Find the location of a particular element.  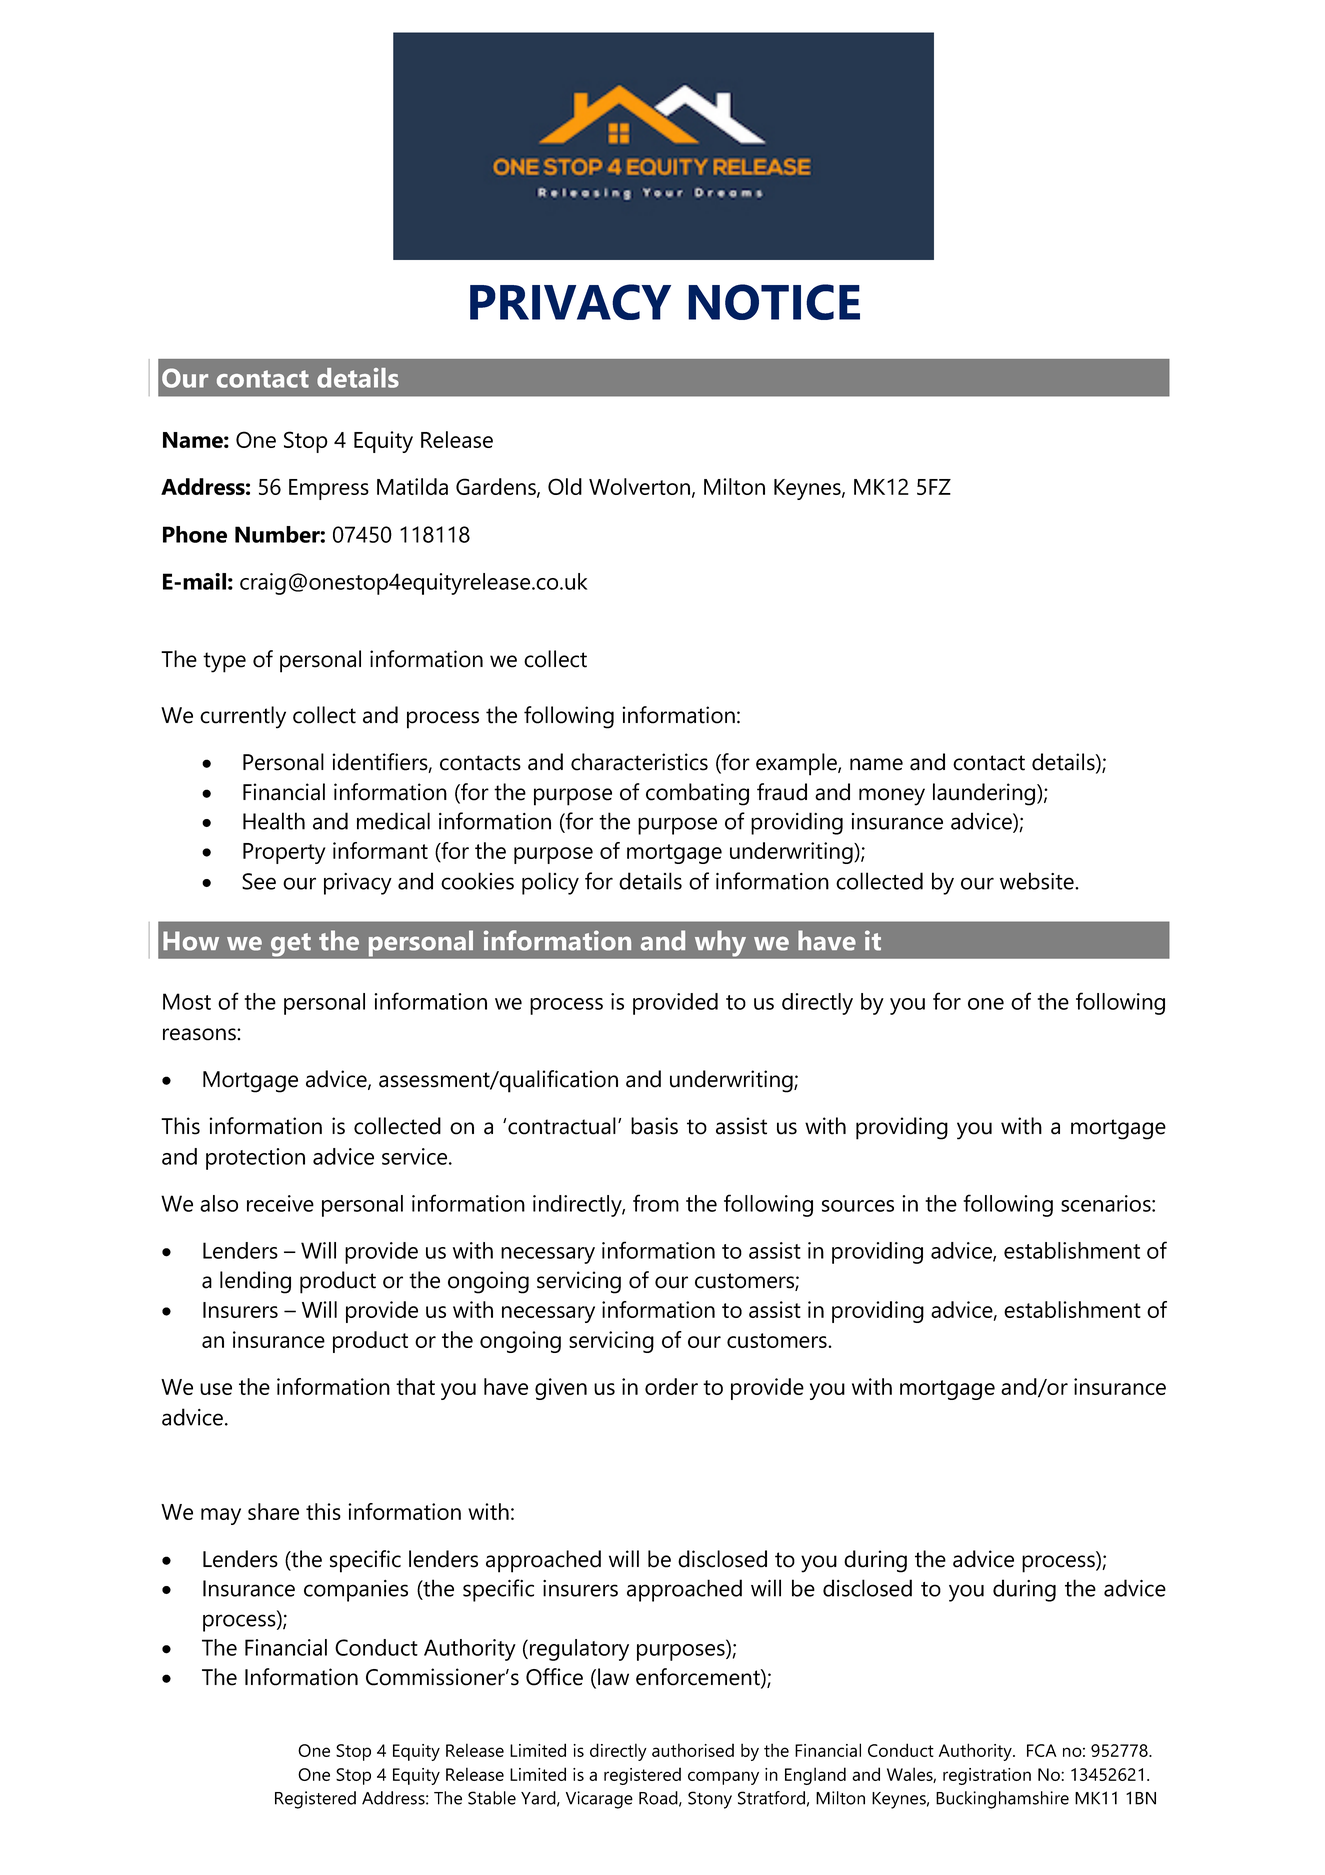

website is located at coordinates (1038, 881).
